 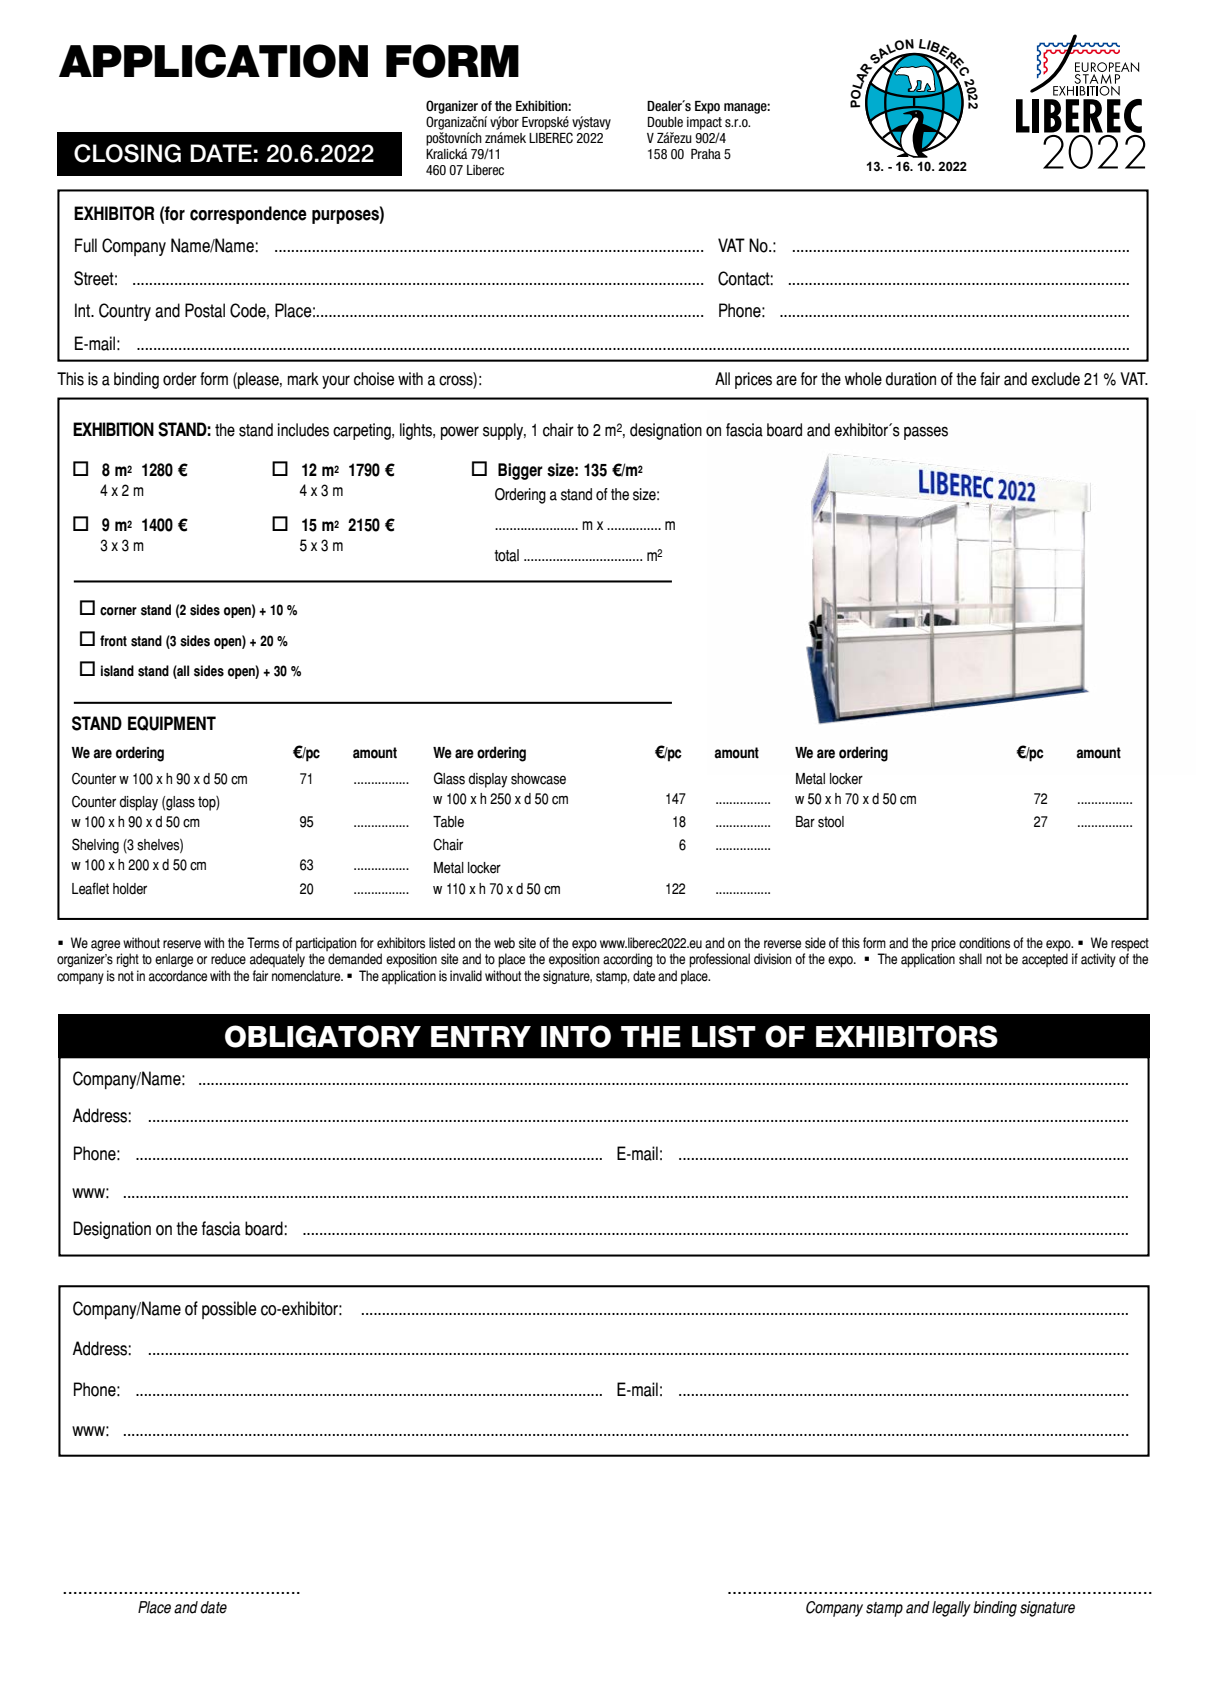 I want to click on conditions, so click(x=984, y=943).
